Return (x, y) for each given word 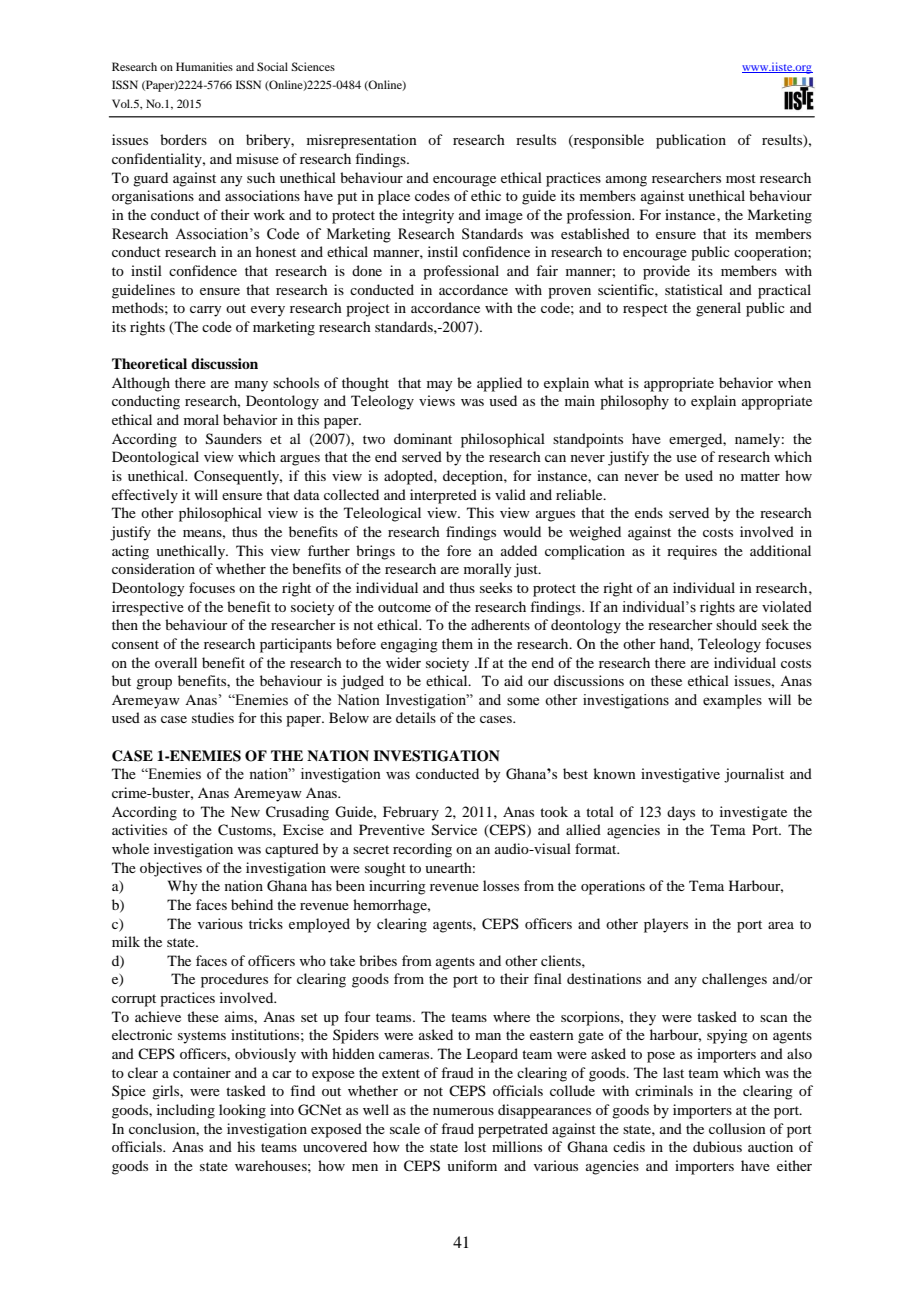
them (457, 643)
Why (182, 887)
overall (176, 662)
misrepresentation (362, 141)
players (666, 925)
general (718, 309)
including (186, 1111)
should (736, 624)
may (439, 386)
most (741, 178)
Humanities (204, 66)
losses (501, 885)
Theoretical (149, 363)
